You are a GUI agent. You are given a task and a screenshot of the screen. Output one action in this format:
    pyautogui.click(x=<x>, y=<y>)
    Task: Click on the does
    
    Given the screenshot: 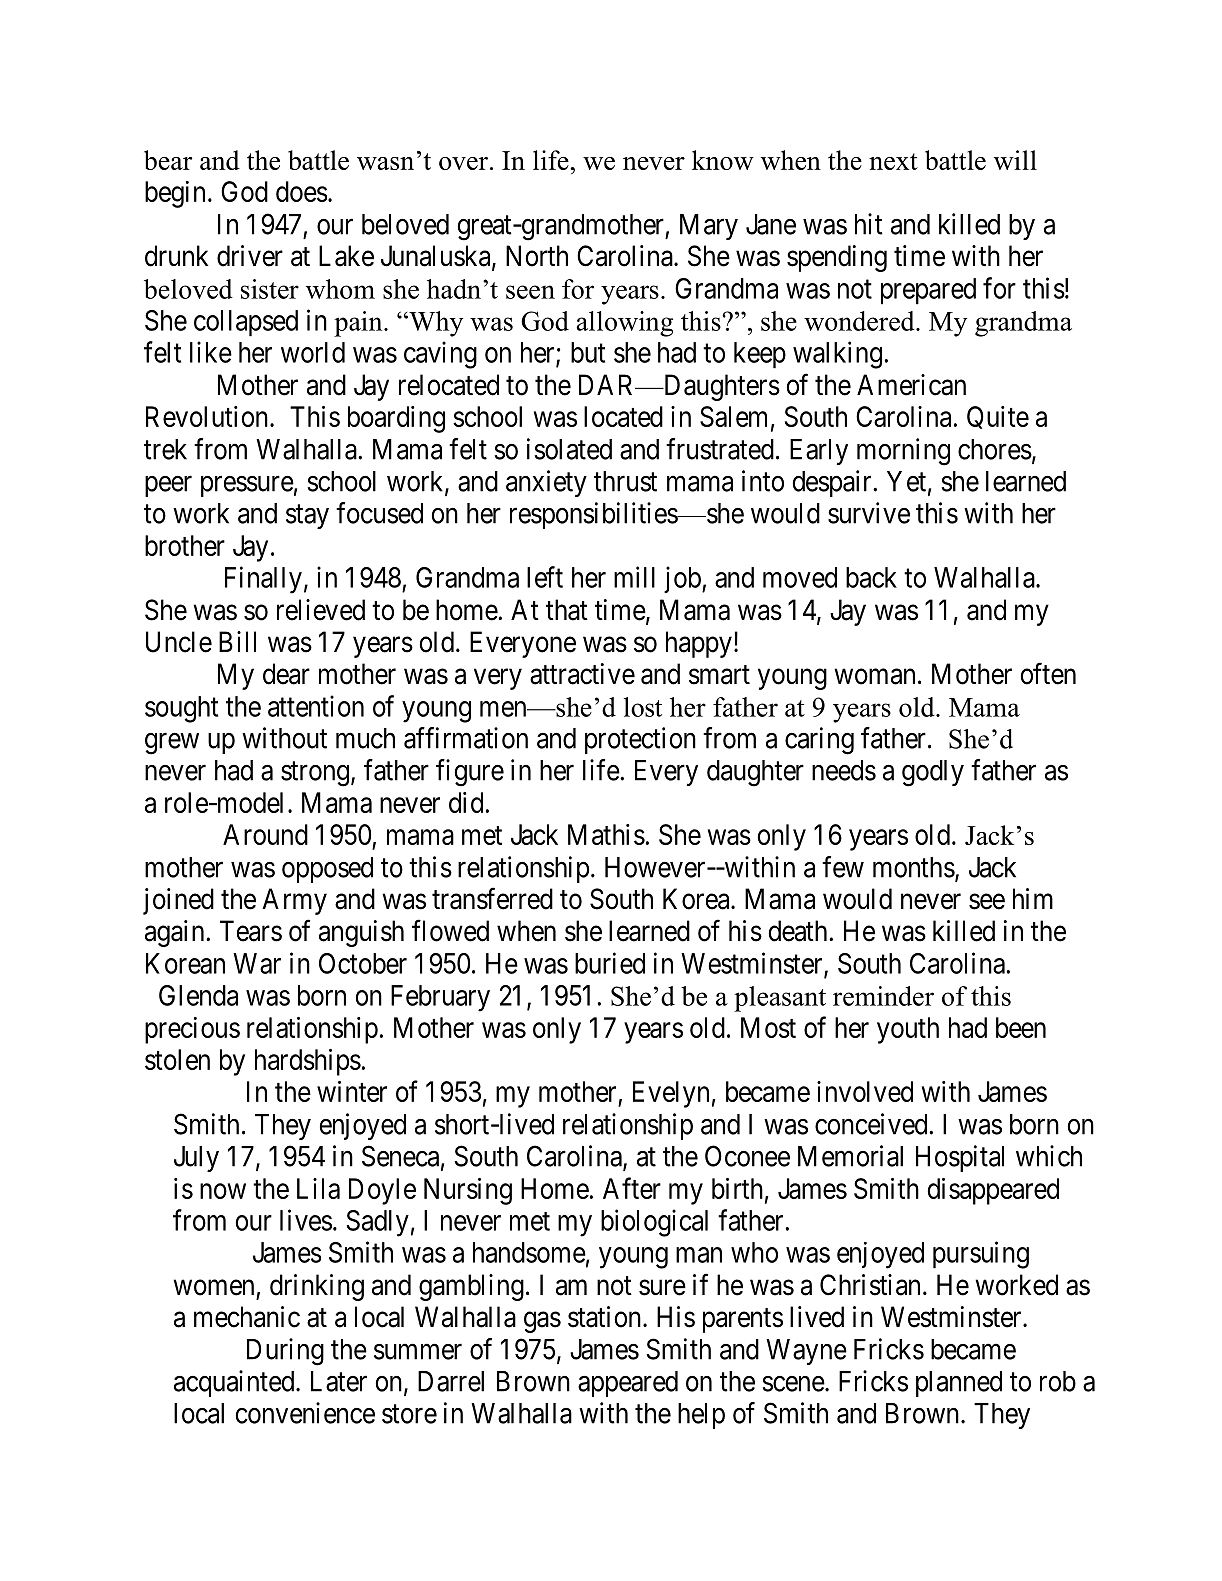 What is the action you would take?
    pyautogui.click(x=301, y=191)
